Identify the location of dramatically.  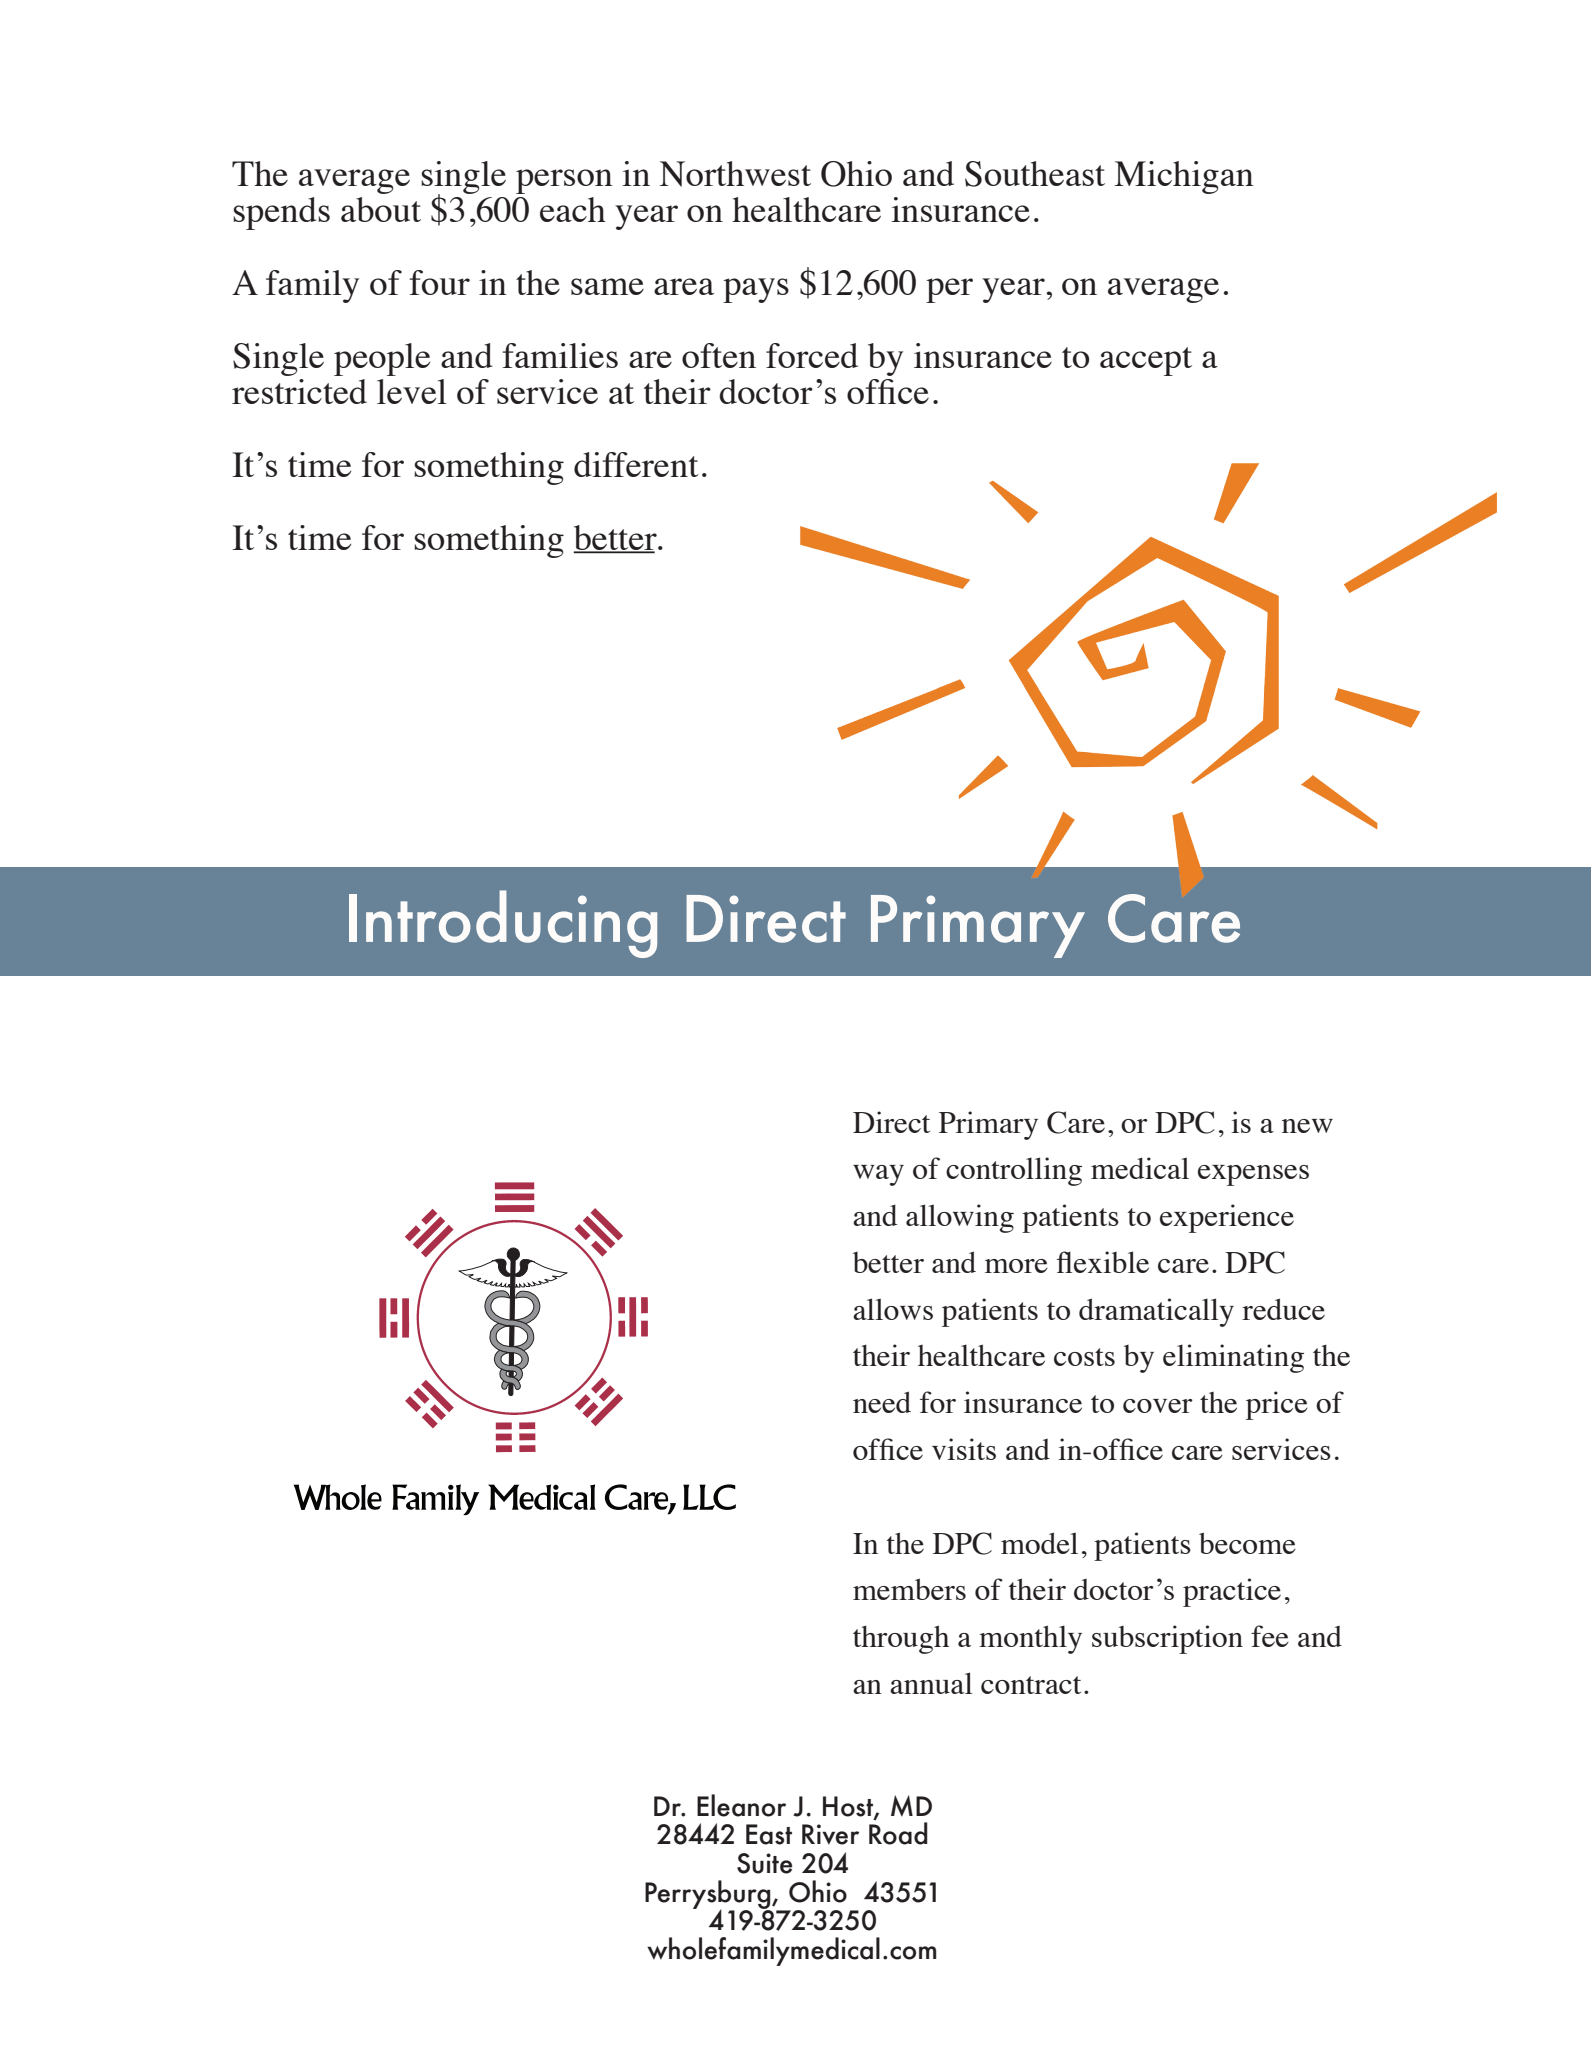
(1156, 1312).
